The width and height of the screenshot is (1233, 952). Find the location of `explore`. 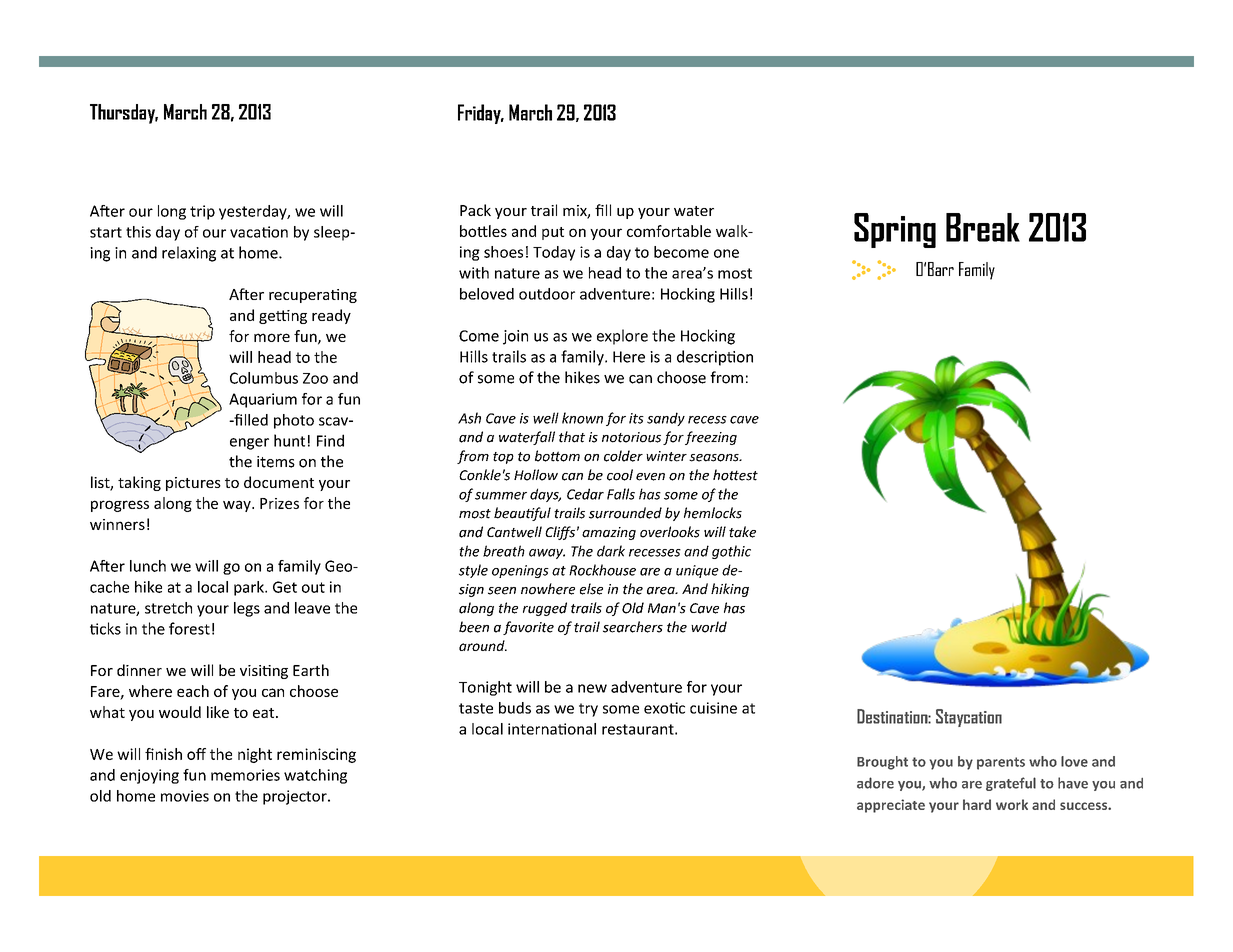

explore is located at coordinates (622, 337).
